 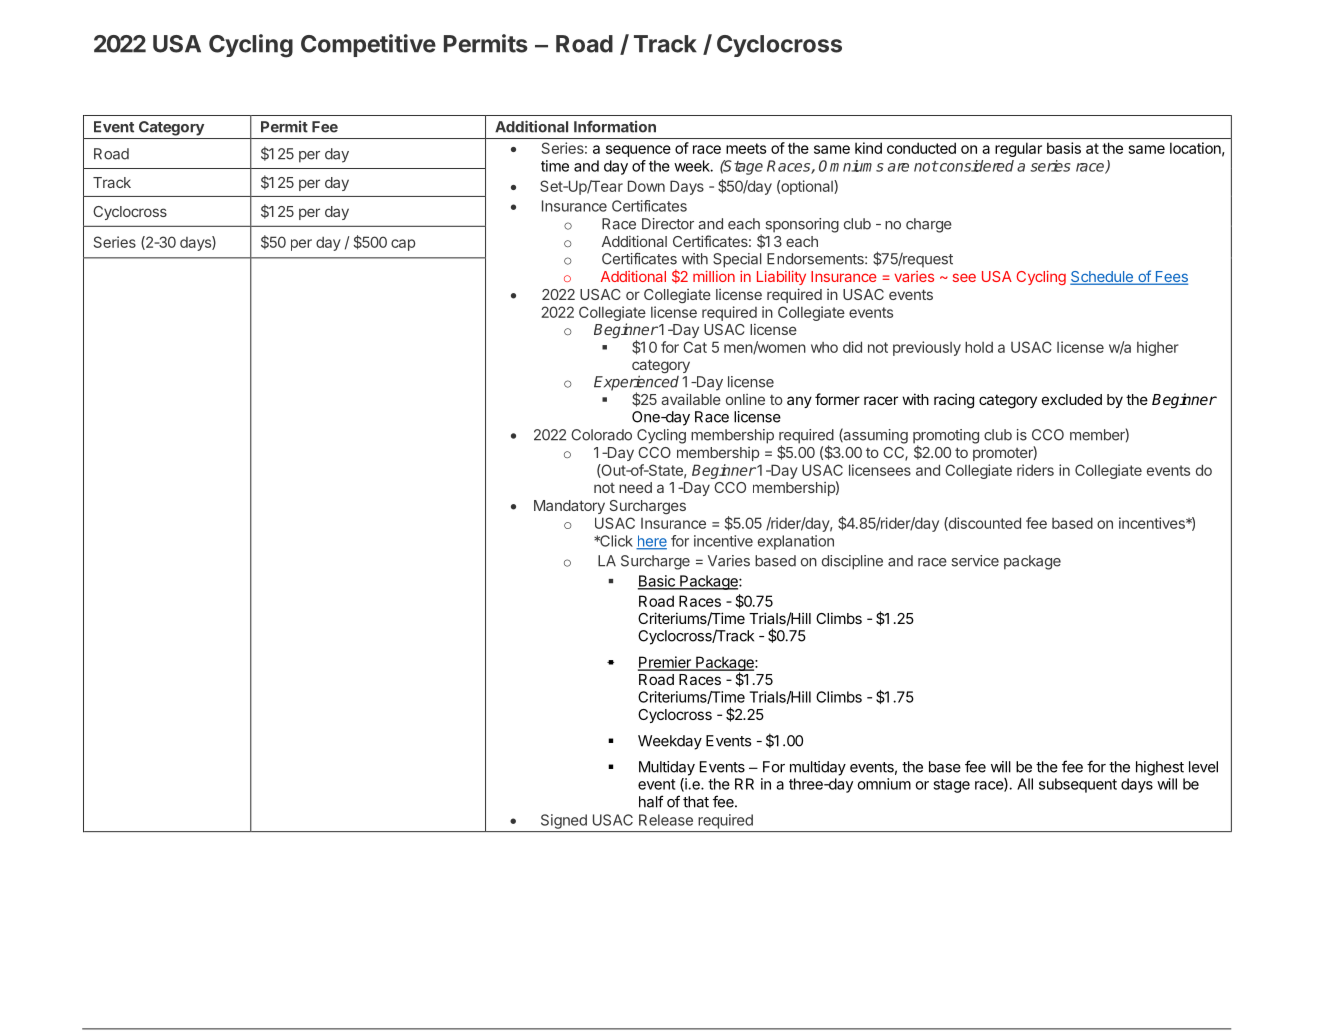 What do you see at coordinates (368, 45) in the page?
I see `Competitive` at bounding box center [368, 45].
